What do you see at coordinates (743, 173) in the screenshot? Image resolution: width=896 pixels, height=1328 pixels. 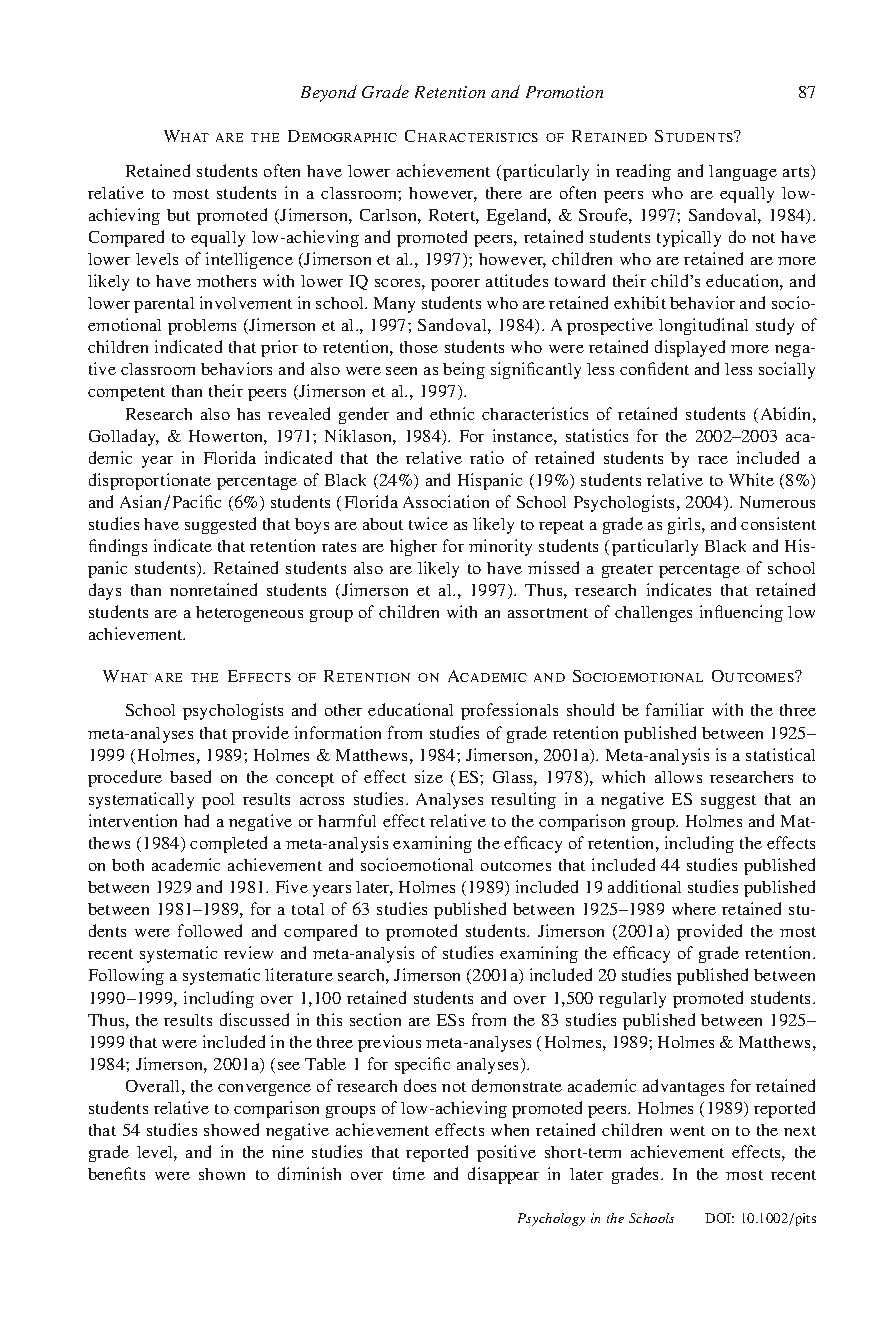 I see `language` at bounding box center [743, 173].
